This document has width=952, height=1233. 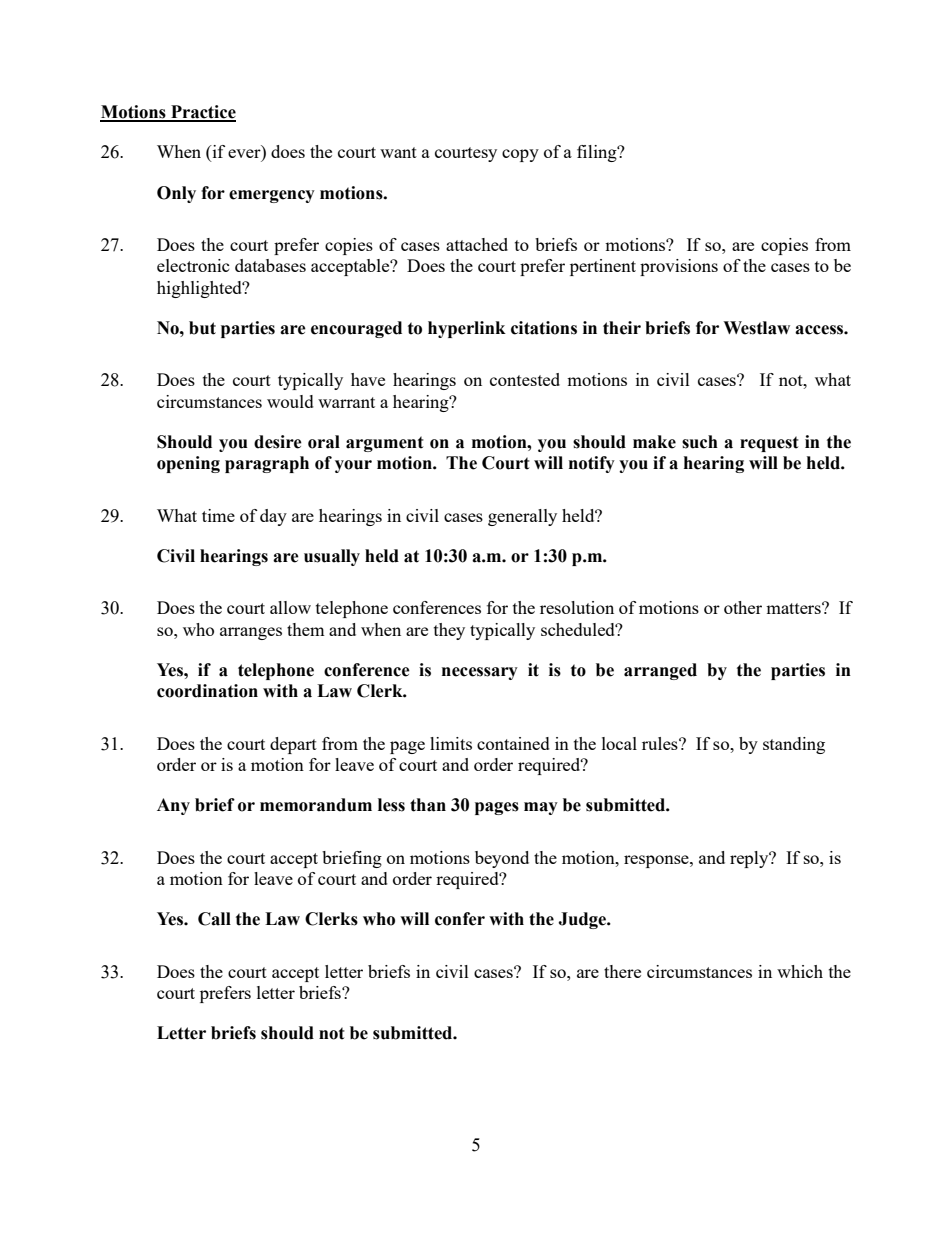 I want to click on copy, so click(x=520, y=155).
